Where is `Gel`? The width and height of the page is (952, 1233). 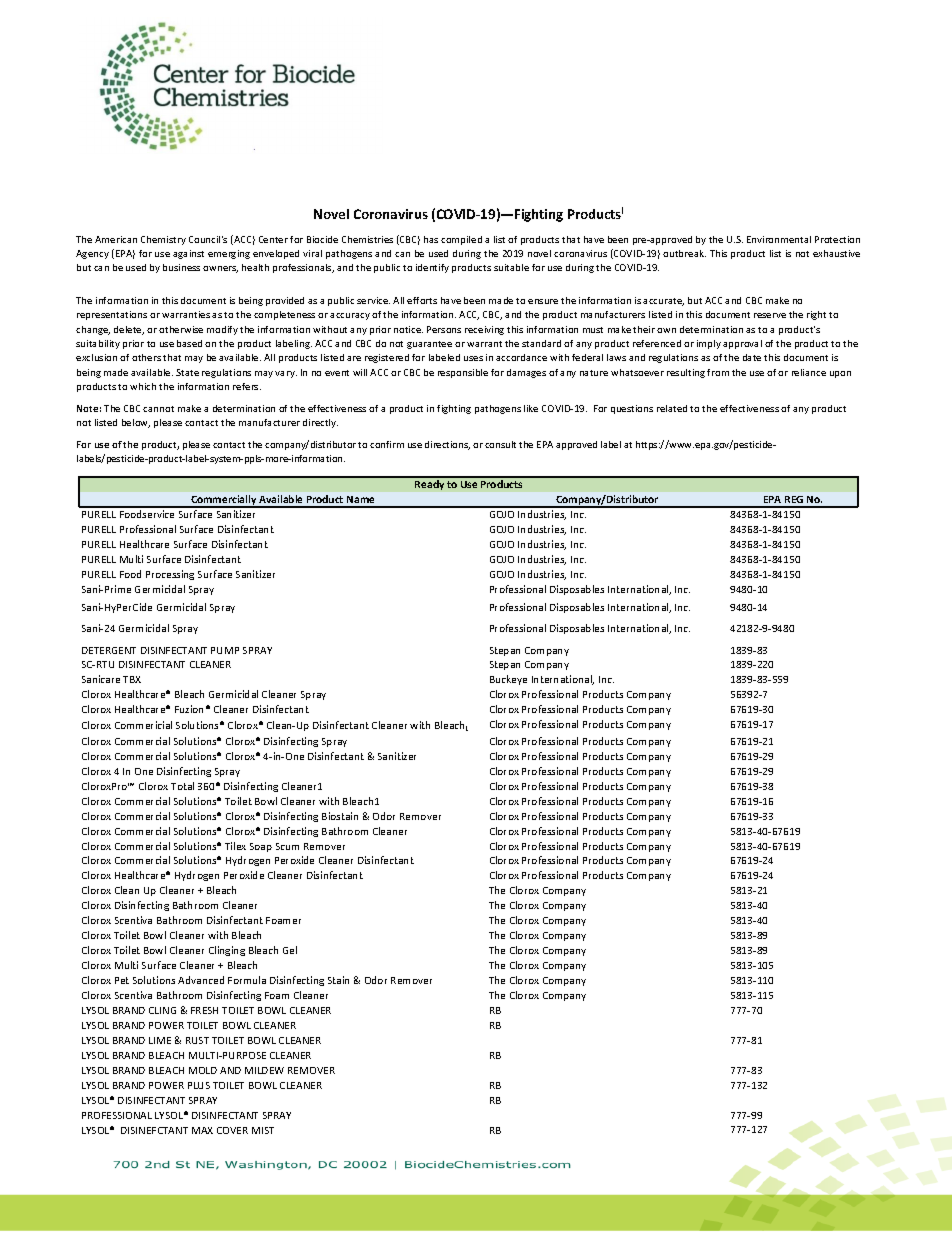
Gel is located at coordinates (290, 950).
